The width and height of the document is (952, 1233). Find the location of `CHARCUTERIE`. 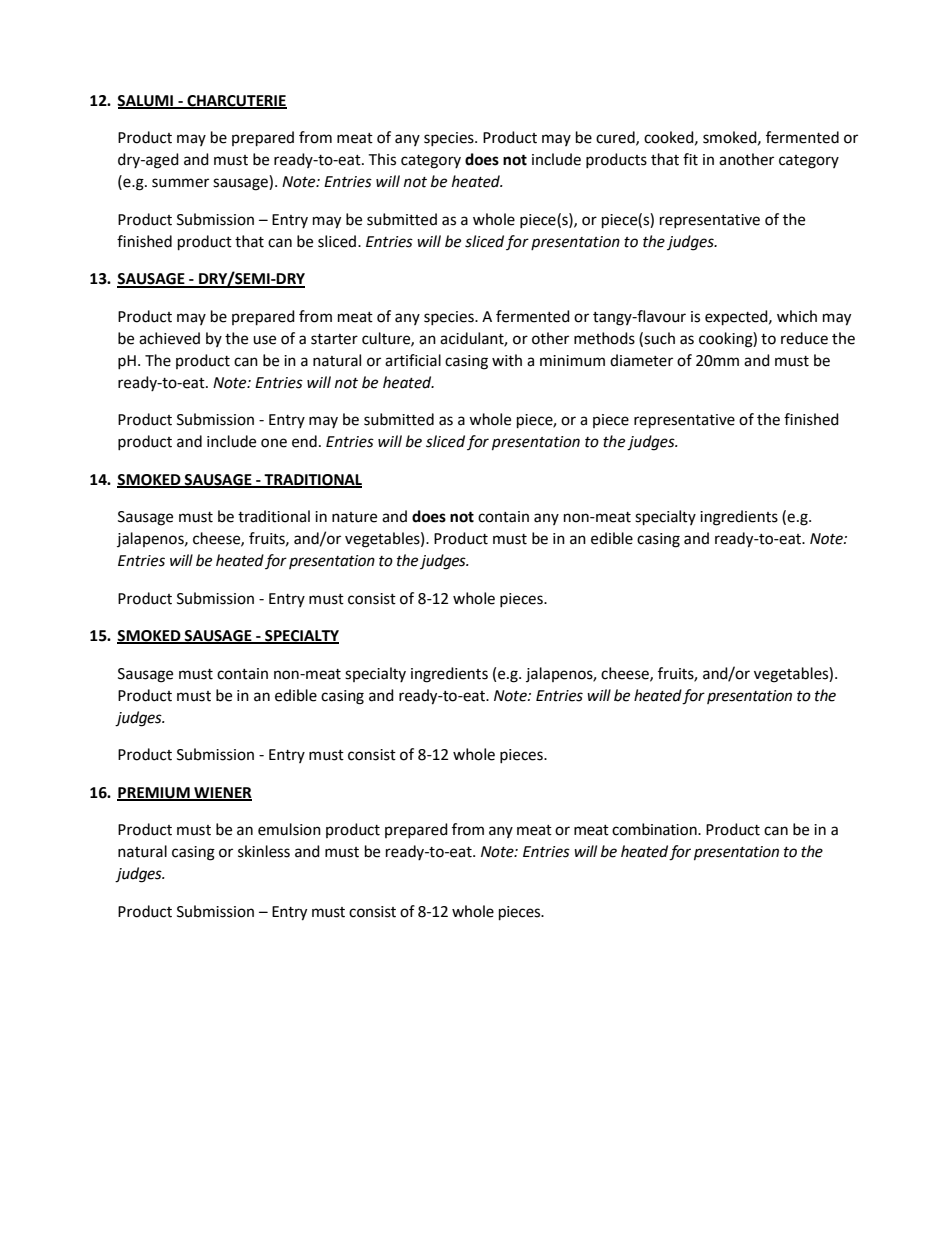

CHARCUTERIE is located at coordinates (236, 102).
